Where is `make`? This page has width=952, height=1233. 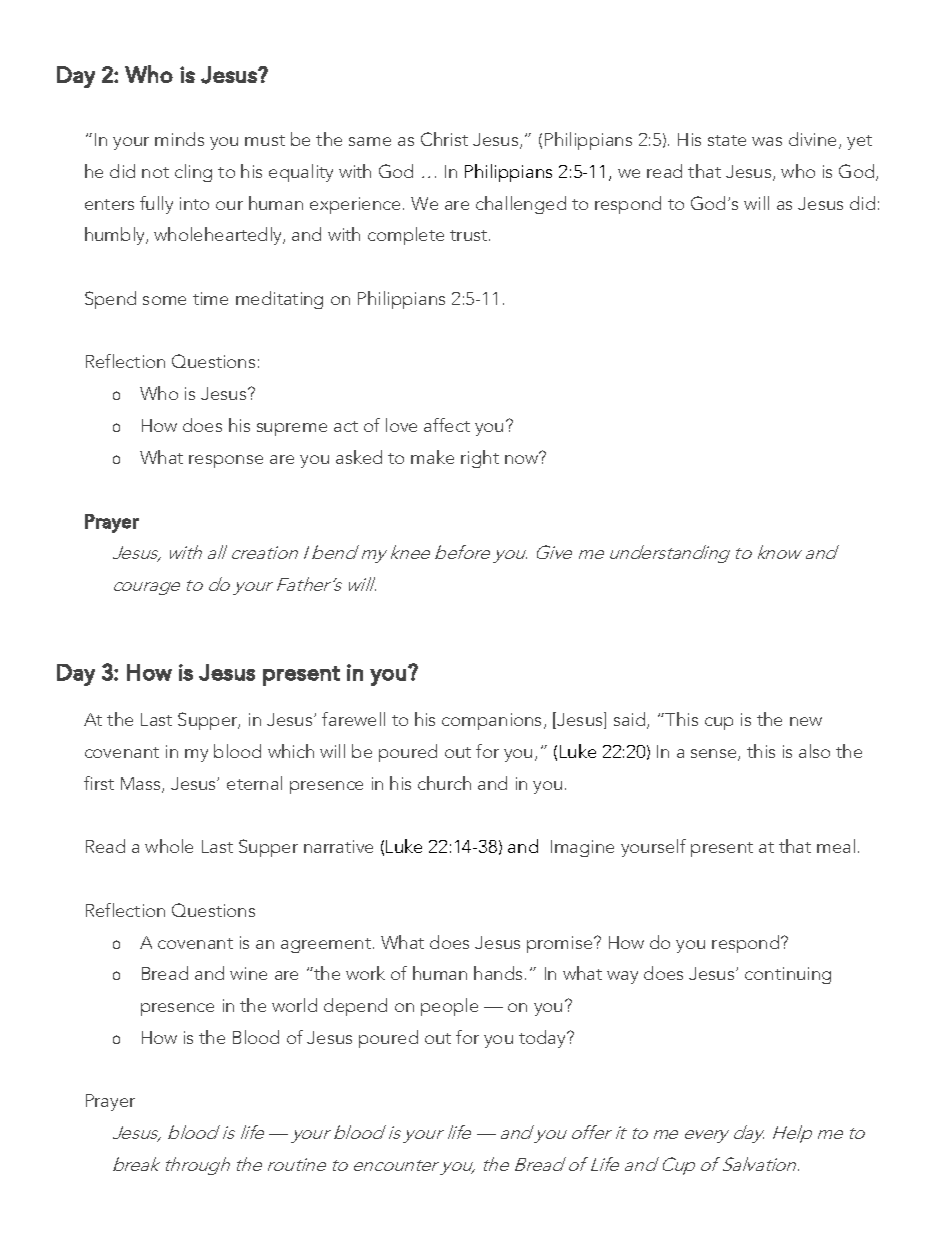
make is located at coordinates (432, 457).
